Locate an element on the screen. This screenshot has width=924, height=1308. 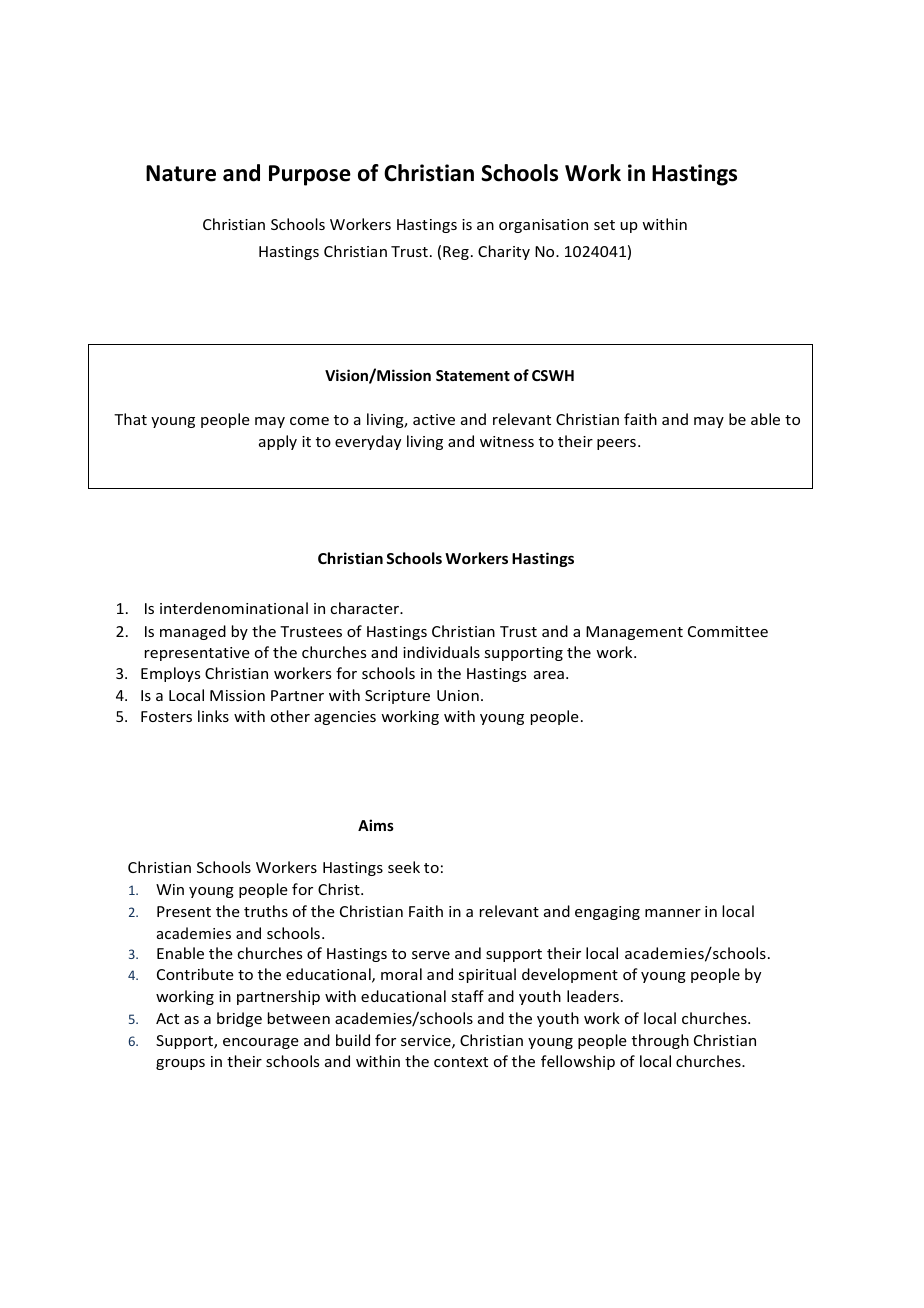
context is located at coordinates (461, 1062).
